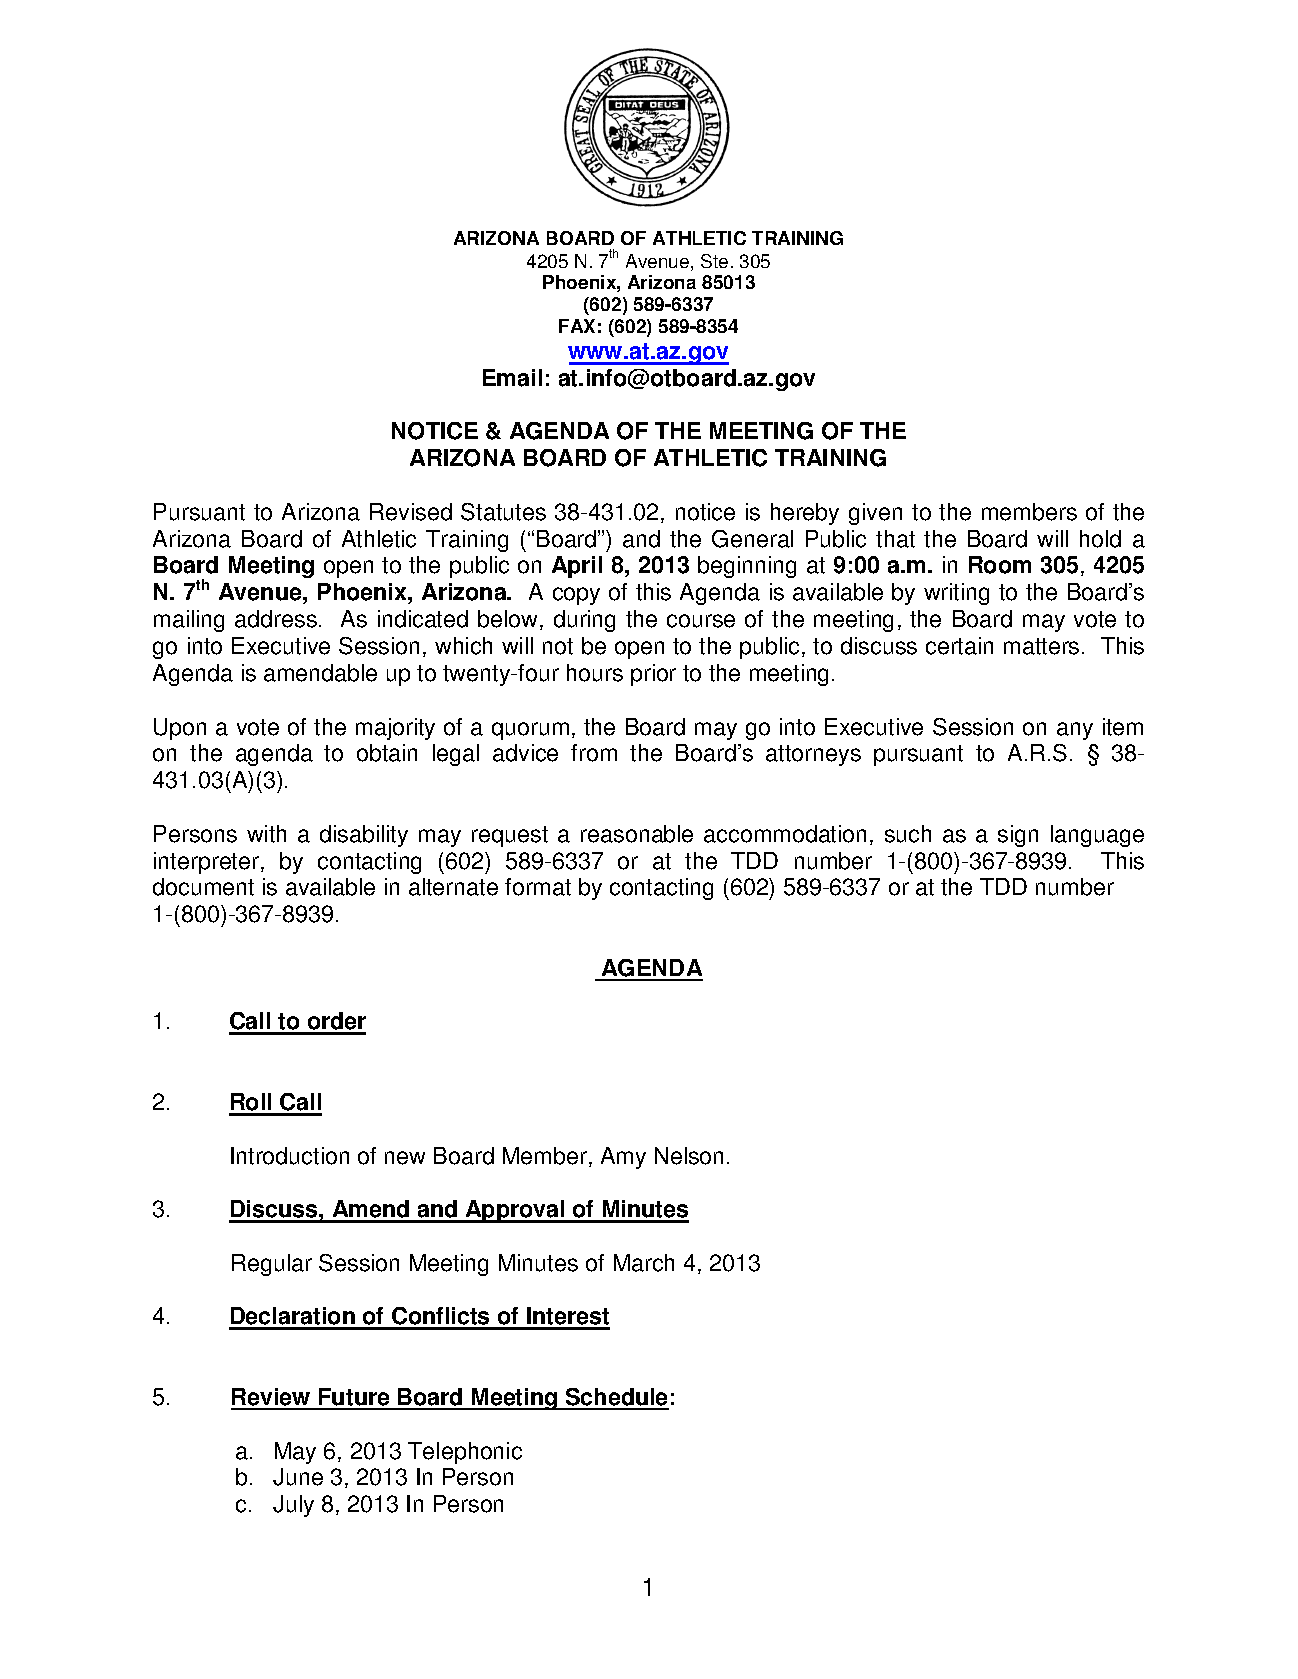 The height and width of the screenshot is (1679, 1298). I want to click on sign, so click(1018, 836).
